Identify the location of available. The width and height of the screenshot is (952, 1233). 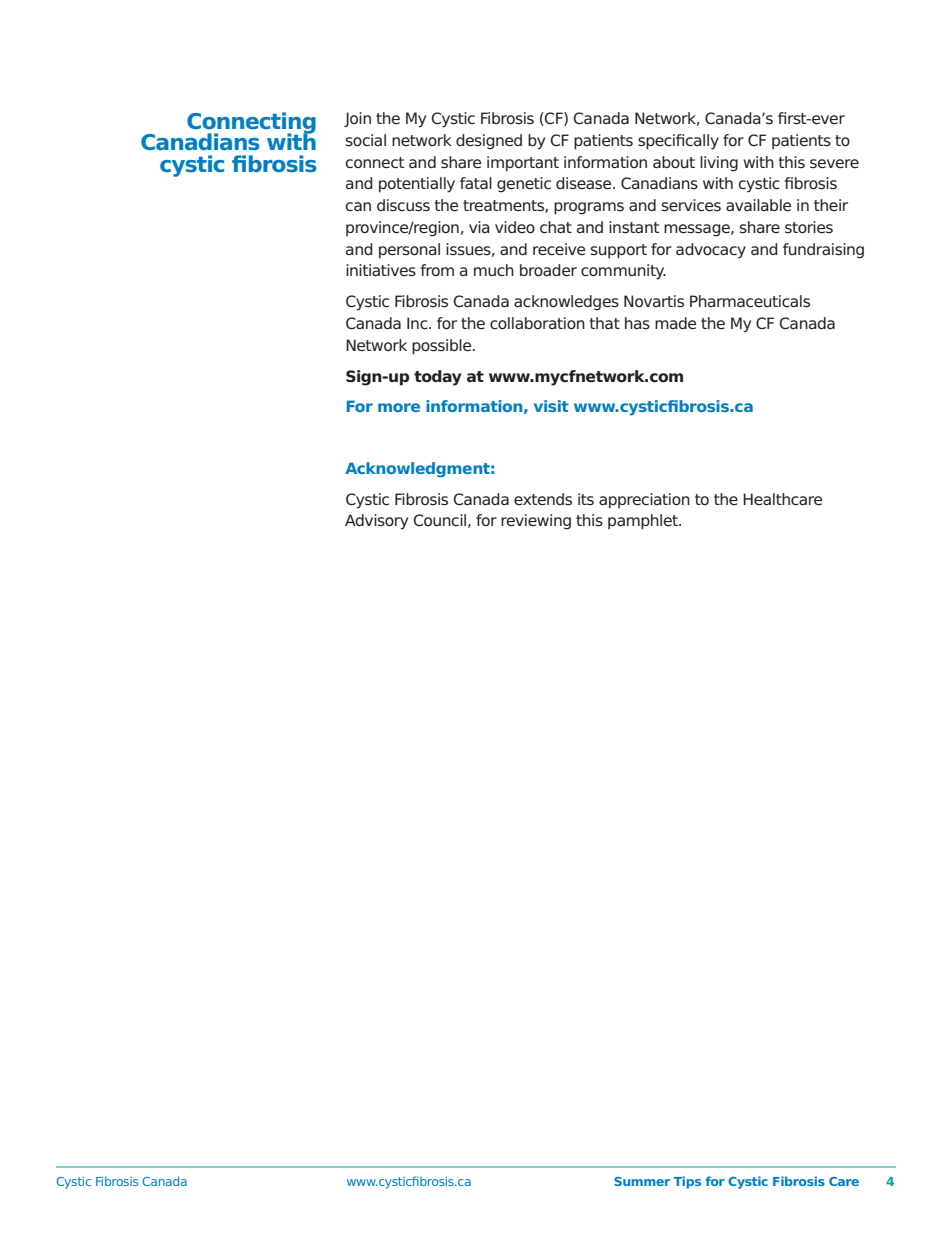
(758, 205).
